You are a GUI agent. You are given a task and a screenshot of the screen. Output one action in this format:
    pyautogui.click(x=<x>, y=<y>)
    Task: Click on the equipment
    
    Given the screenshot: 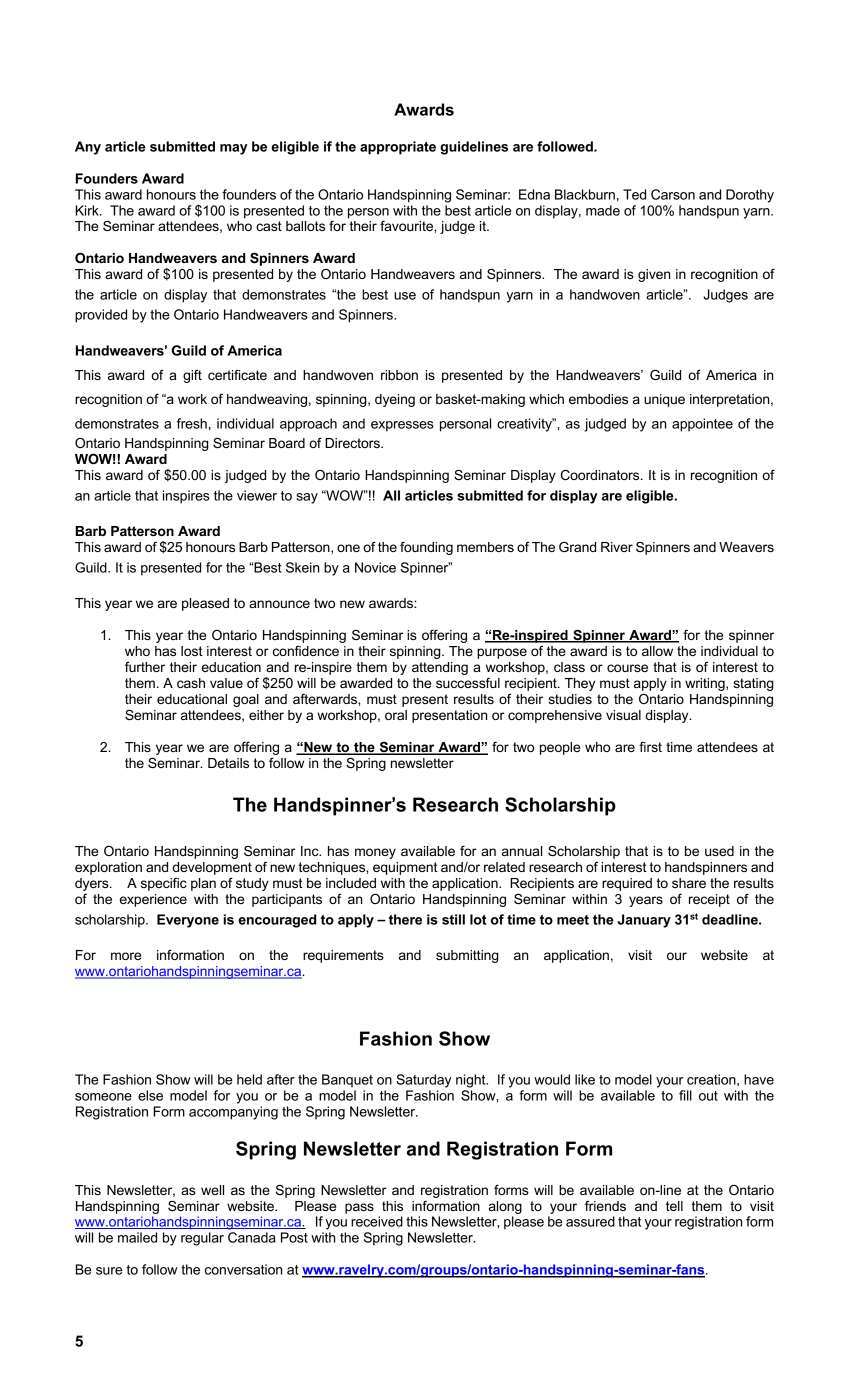 What is the action you would take?
    pyautogui.click(x=405, y=868)
